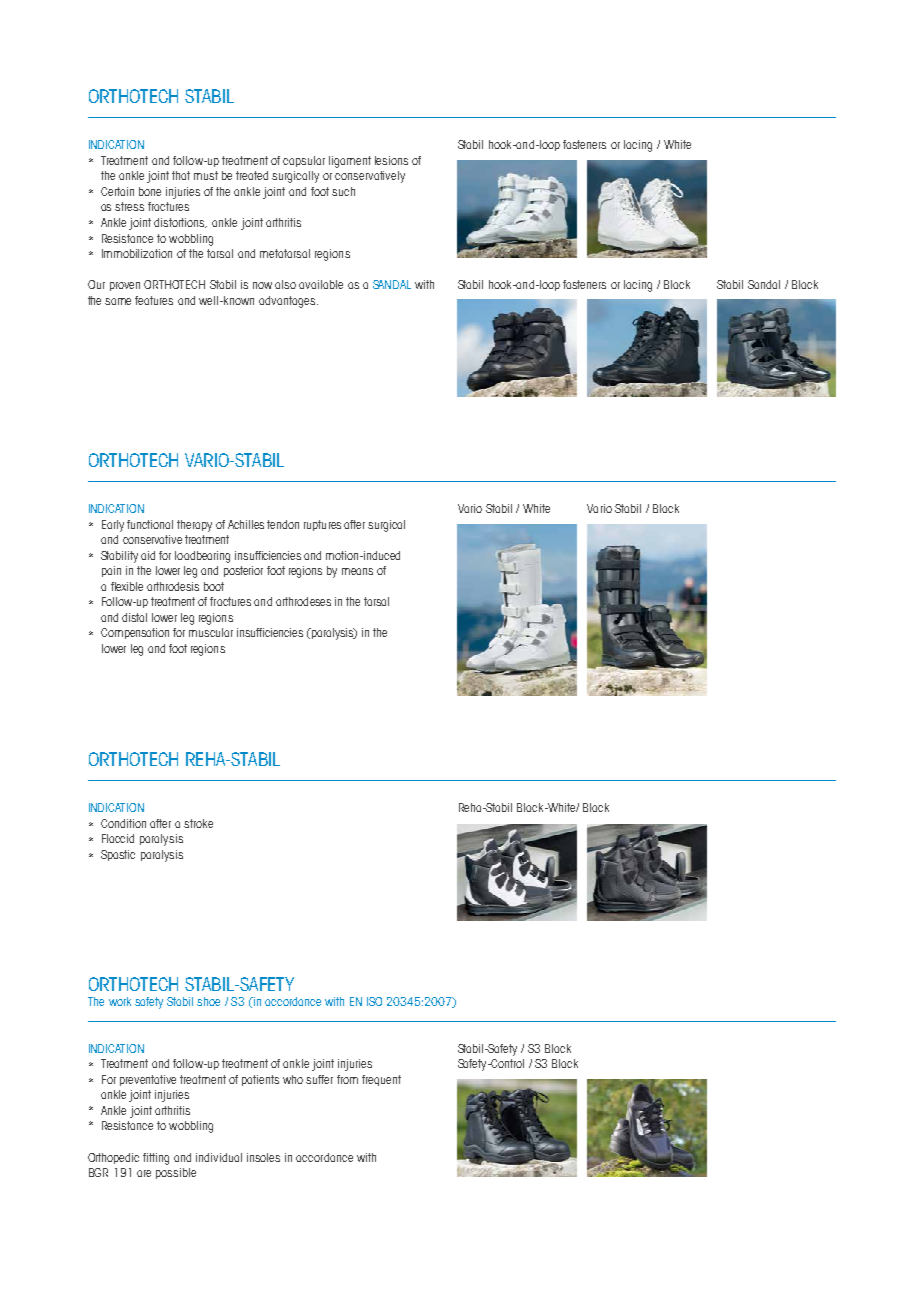 This page has width=924, height=1308. What do you see at coordinates (357, 571) in the page?
I see `means` at bounding box center [357, 571].
